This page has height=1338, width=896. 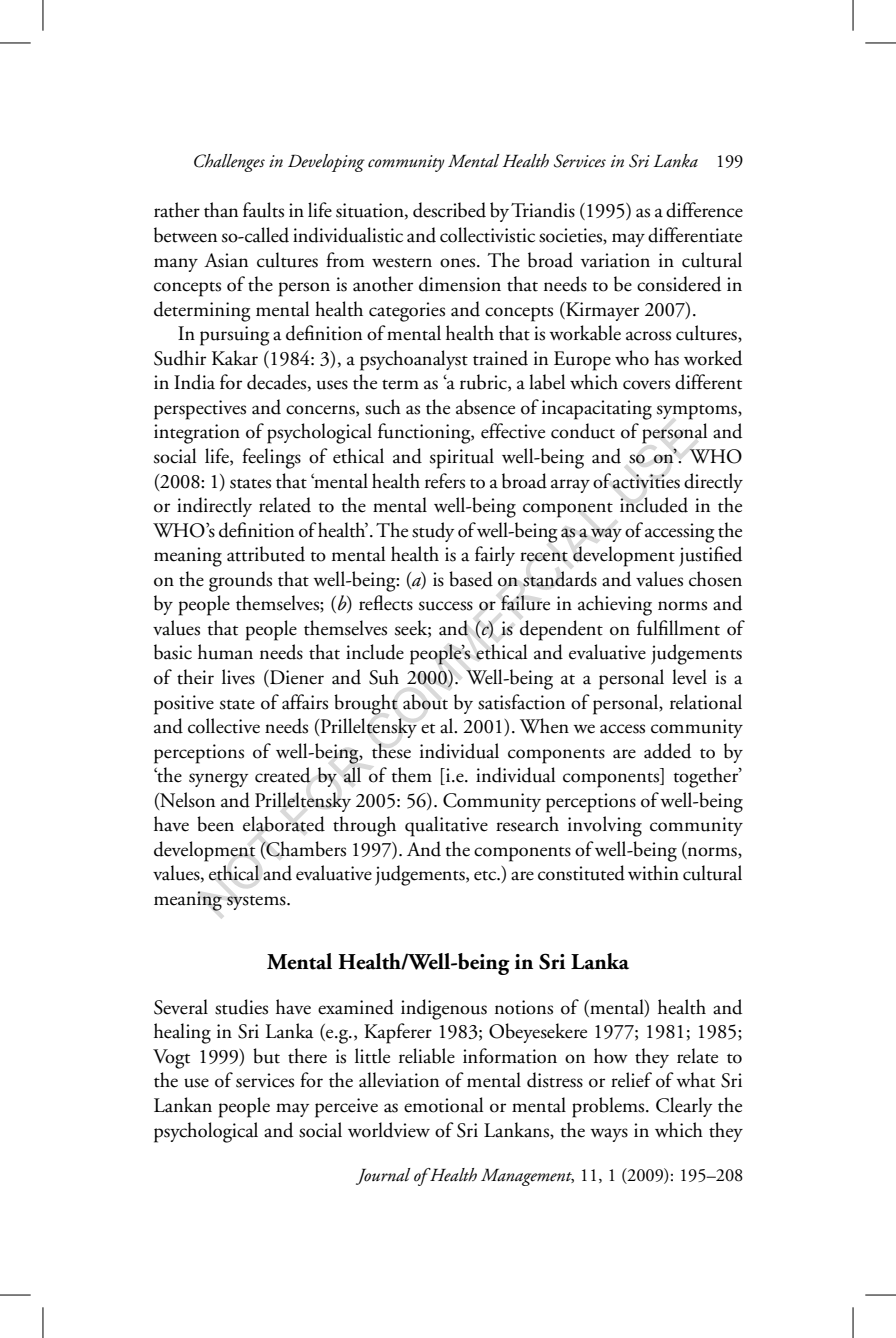 What do you see at coordinates (704, 210) in the page?
I see `difference` at bounding box center [704, 210].
